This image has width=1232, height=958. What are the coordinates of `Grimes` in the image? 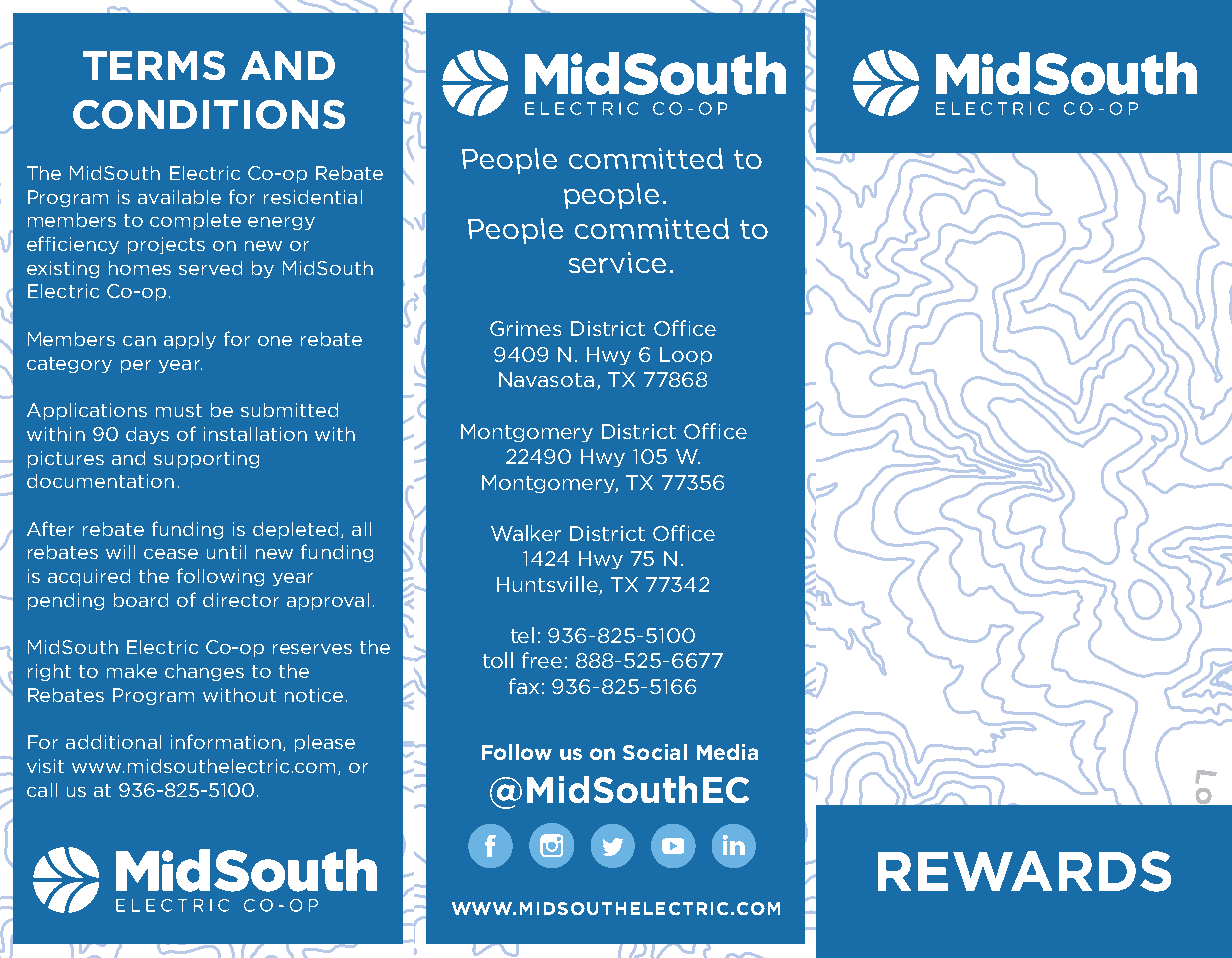 It's located at (525, 328).
